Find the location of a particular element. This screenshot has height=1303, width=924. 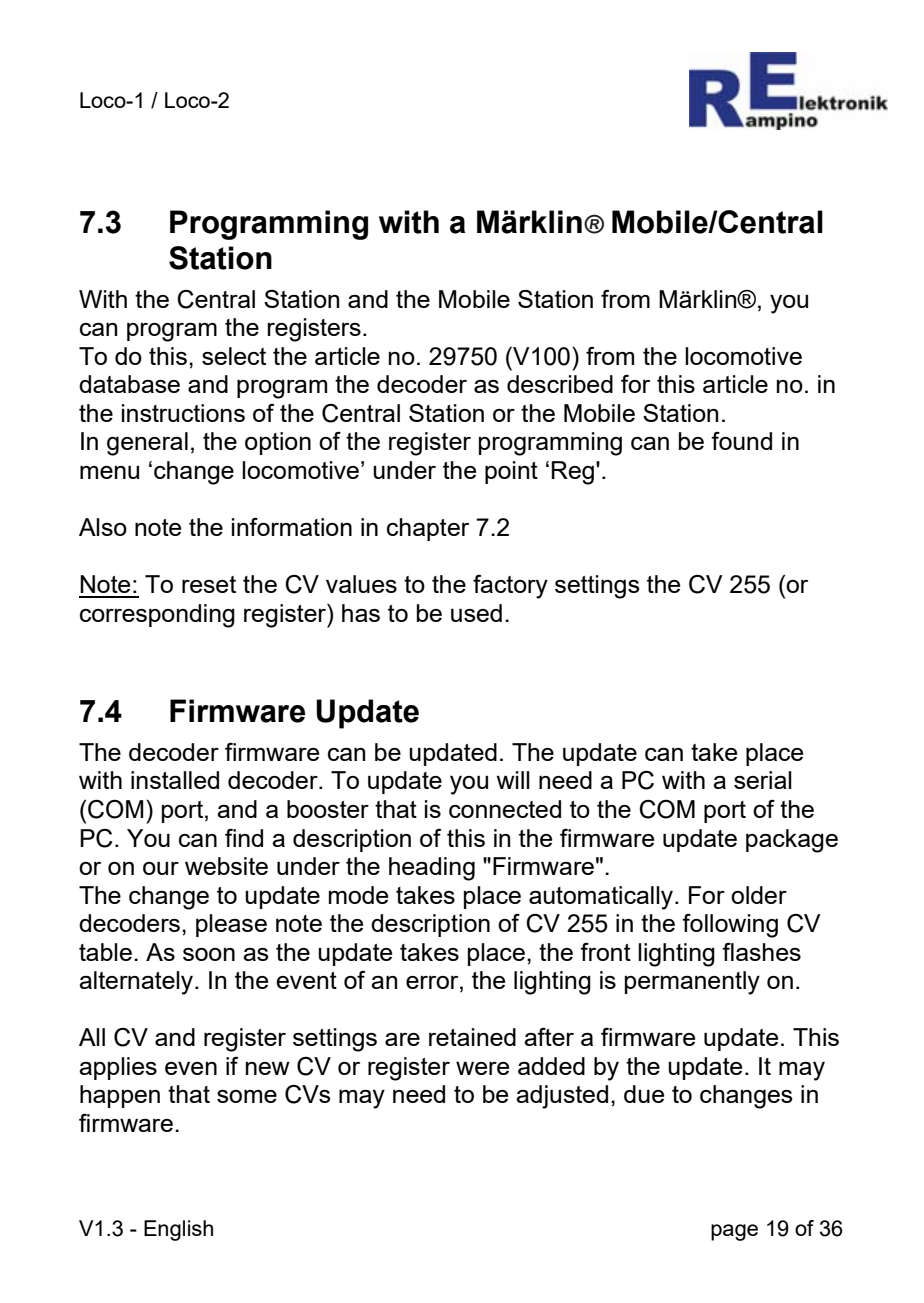

reset is located at coordinates (209, 584).
